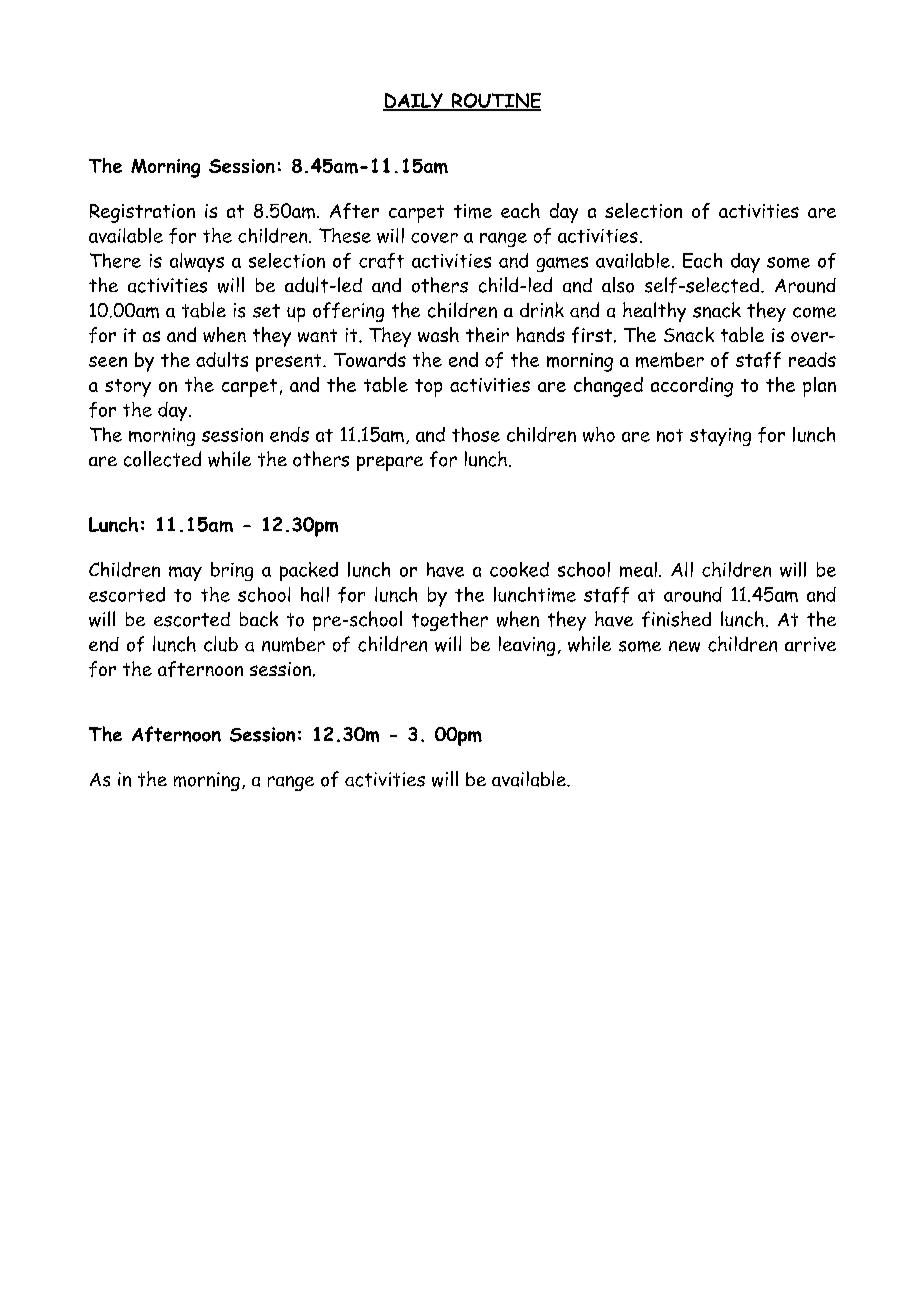 This document has height=1308, width=924. Describe the element at coordinates (476, 434) in the document. I see `those` at that location.
